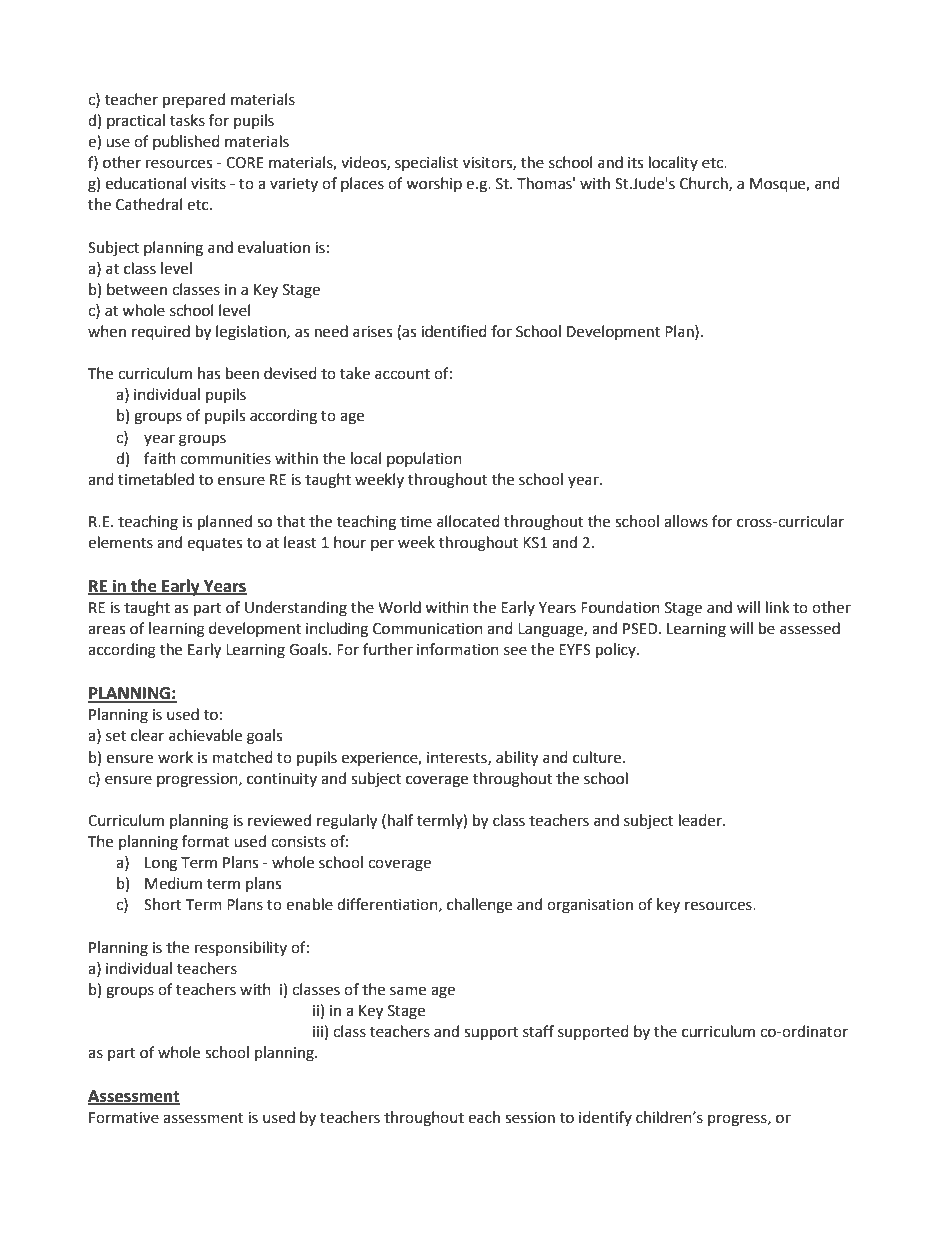 The height and width of the image is (1233, 952). I want to click on interests, so click(458, 758).
